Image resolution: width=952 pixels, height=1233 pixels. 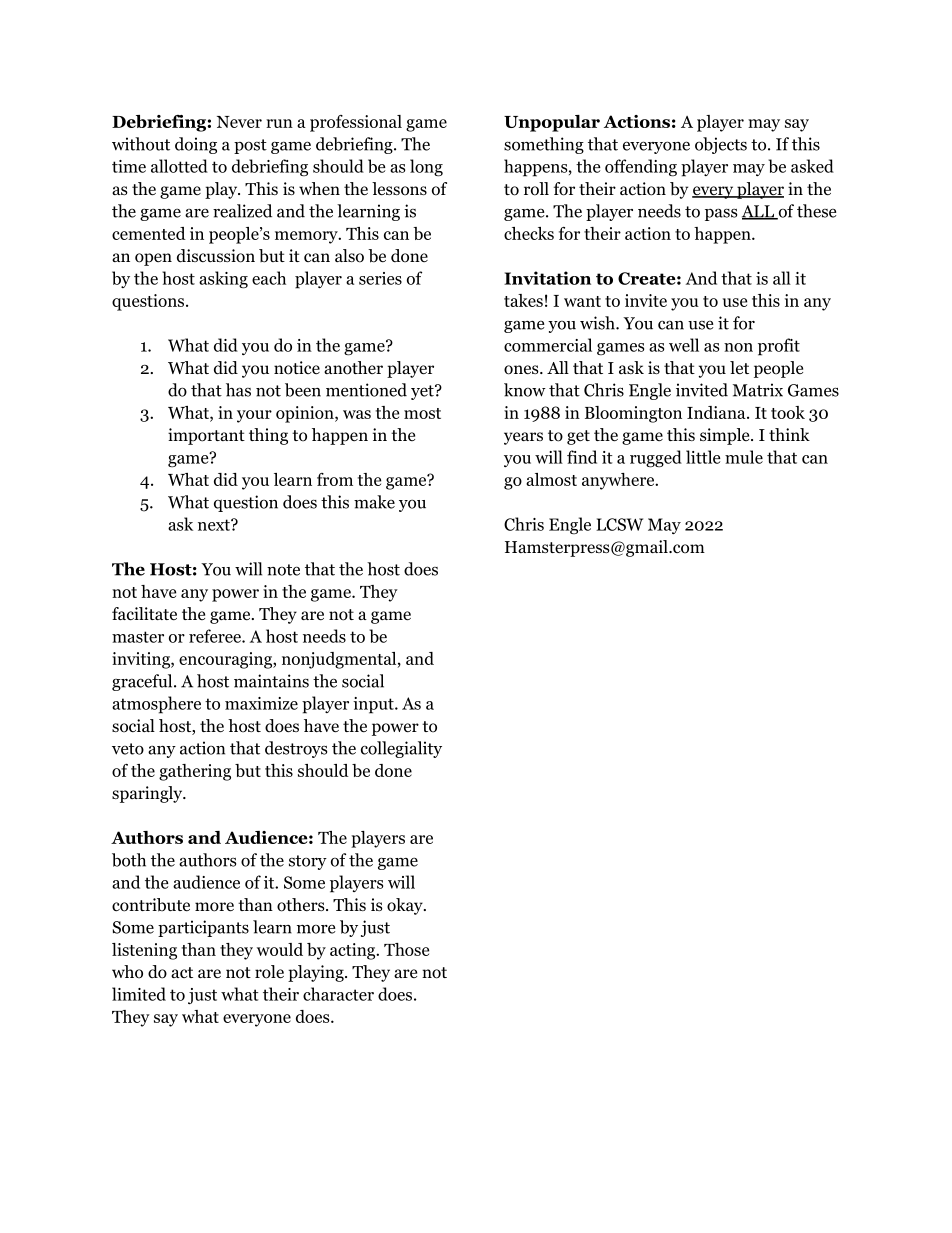 What do you see at coordinates (238, 390) in the screenshot?
I see `has` at bounding box center [238, 390].
